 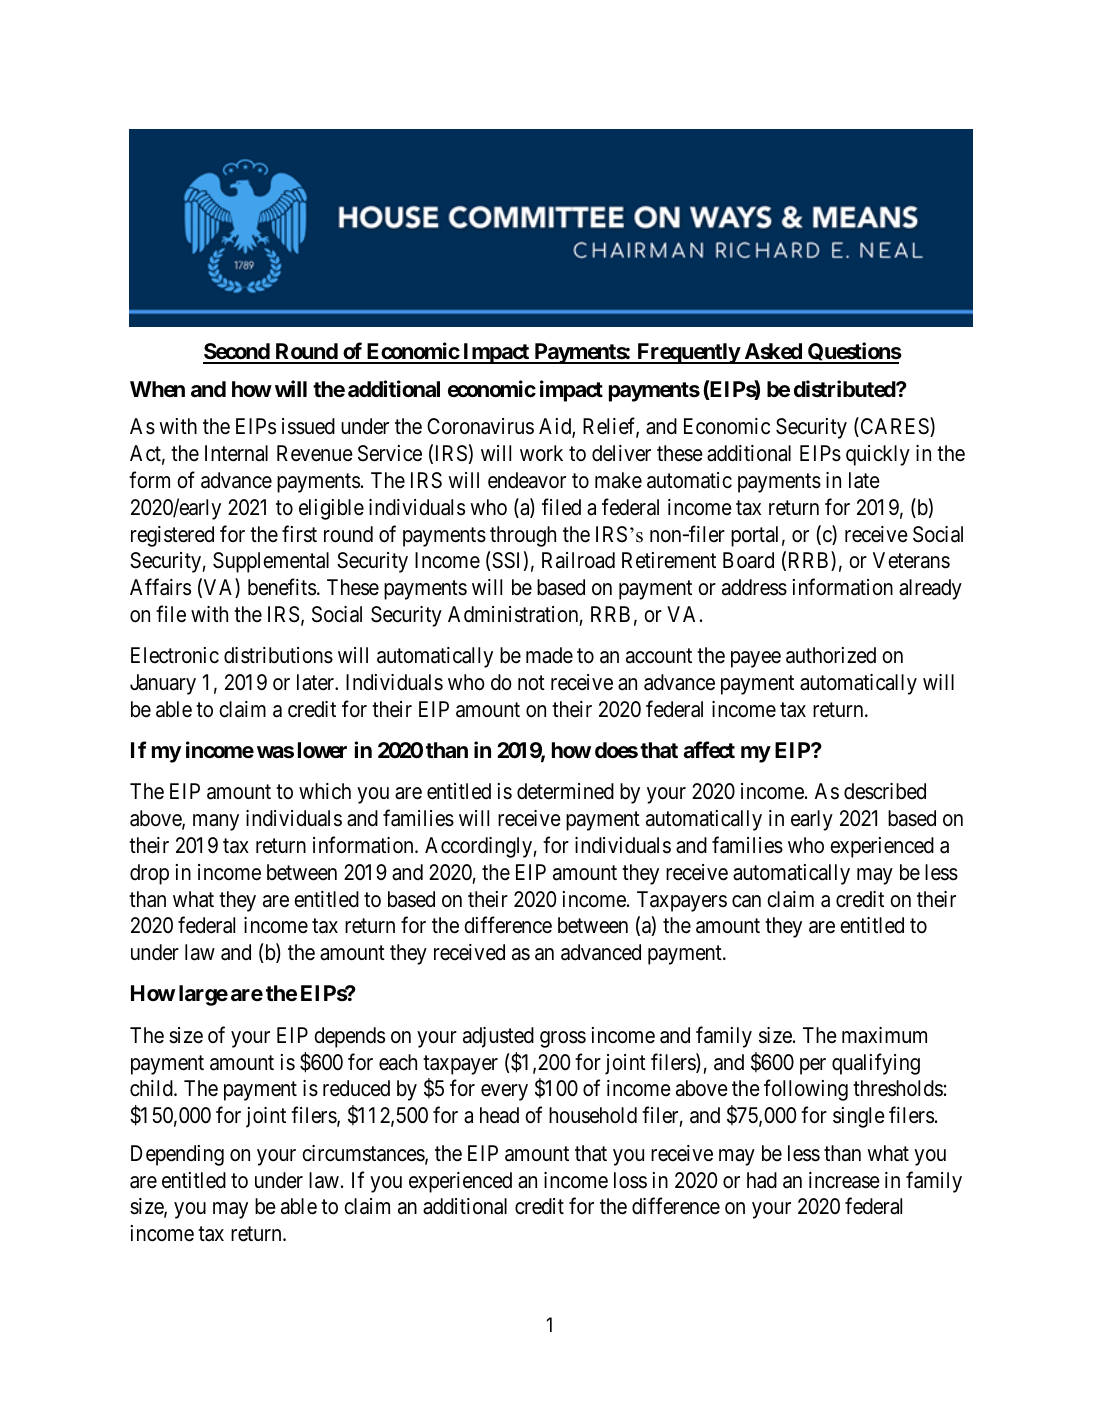 I want to click on determined, so click(x=565, y=791).
